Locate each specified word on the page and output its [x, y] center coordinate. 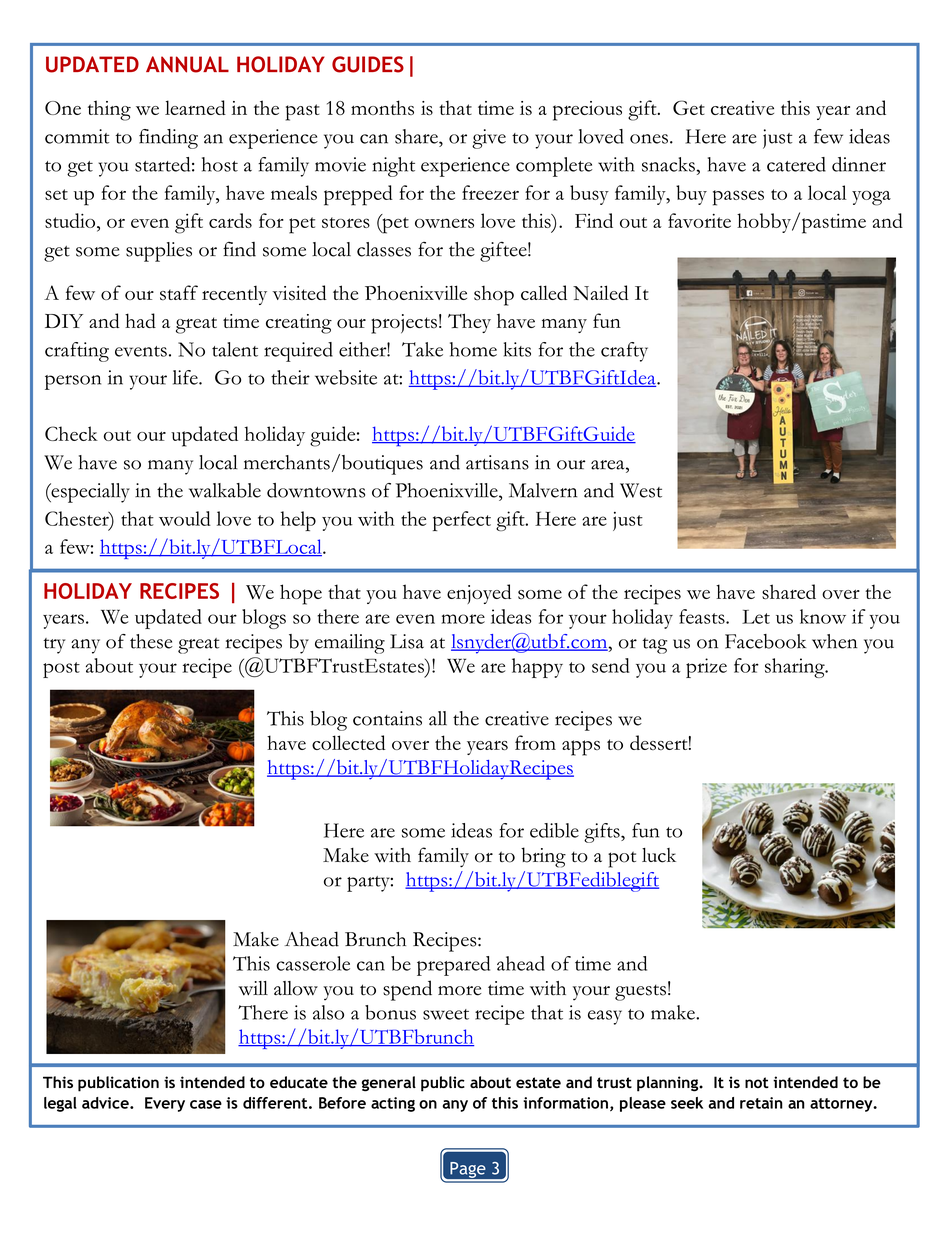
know [823, 616]
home [473, 349]
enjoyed [479, 594]
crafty [624, 352]
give [489, 139]
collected [349, 742]
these [151, 641]
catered [796, 164]
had [140, 320]
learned [195, 107]
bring [543, 857]
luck [659, 855]
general [389, 1084]
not [757, 1082]
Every [165, 1104]
